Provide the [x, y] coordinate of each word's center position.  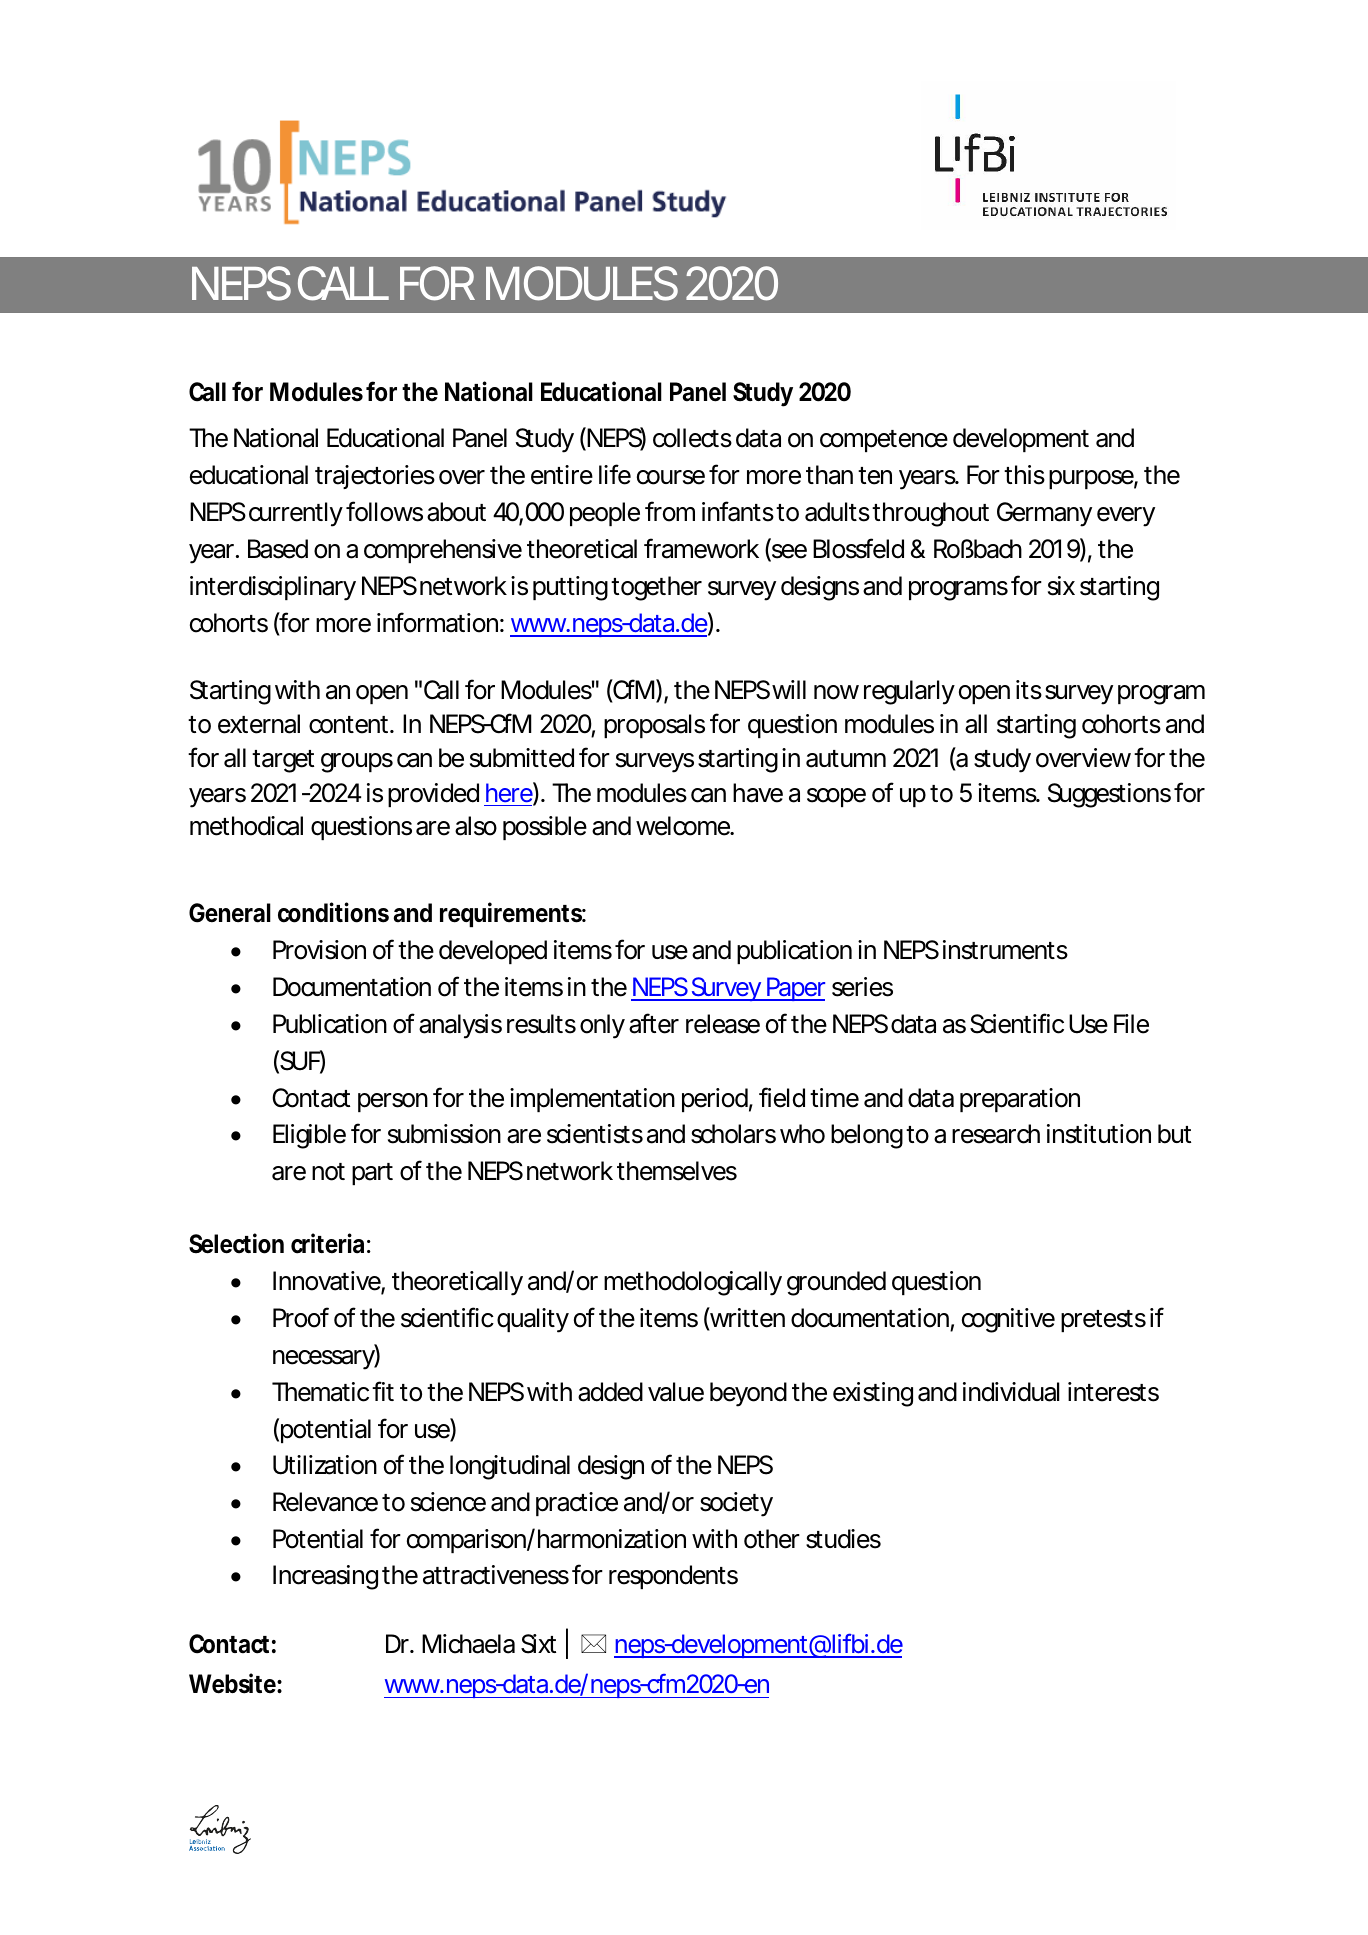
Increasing [325, 1577]
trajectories [375, 477]
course [671, 477]
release [723, 1024]
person [393, 1102]
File [1131, 1024]
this [1024, 475]
